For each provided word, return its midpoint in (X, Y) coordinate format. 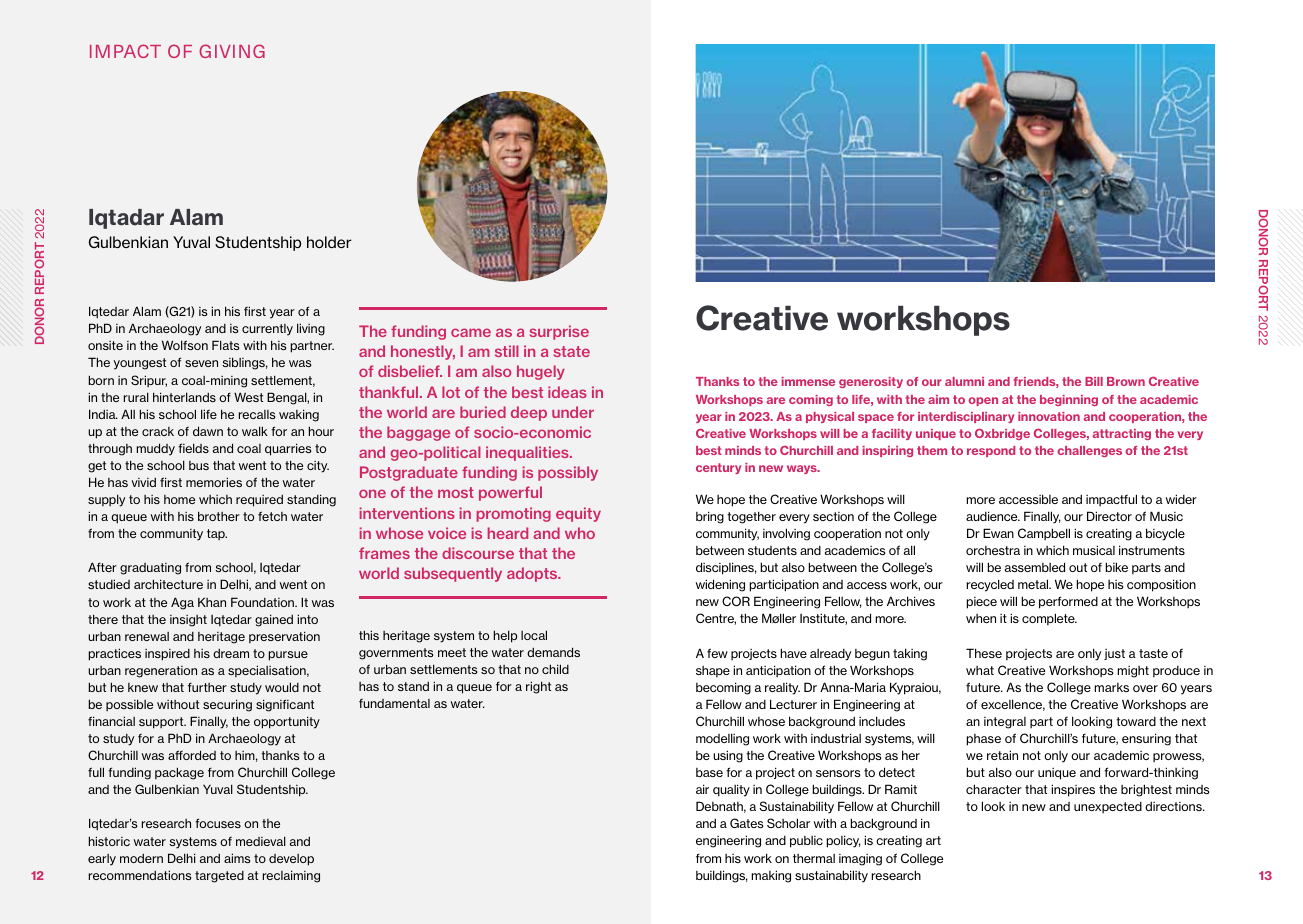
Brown (1126, 381)
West (248, 397)
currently (267, 330)
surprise (559, 332)
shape (713, 671)
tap (217, 534)
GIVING (232, 51)
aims (237, 858)
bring (710, 517)
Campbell (1044, 534)
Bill (1094, 381)
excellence (1013, 705)
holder (329, 242)
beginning (1069, 400)
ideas (567, 392)
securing (227, 705)
